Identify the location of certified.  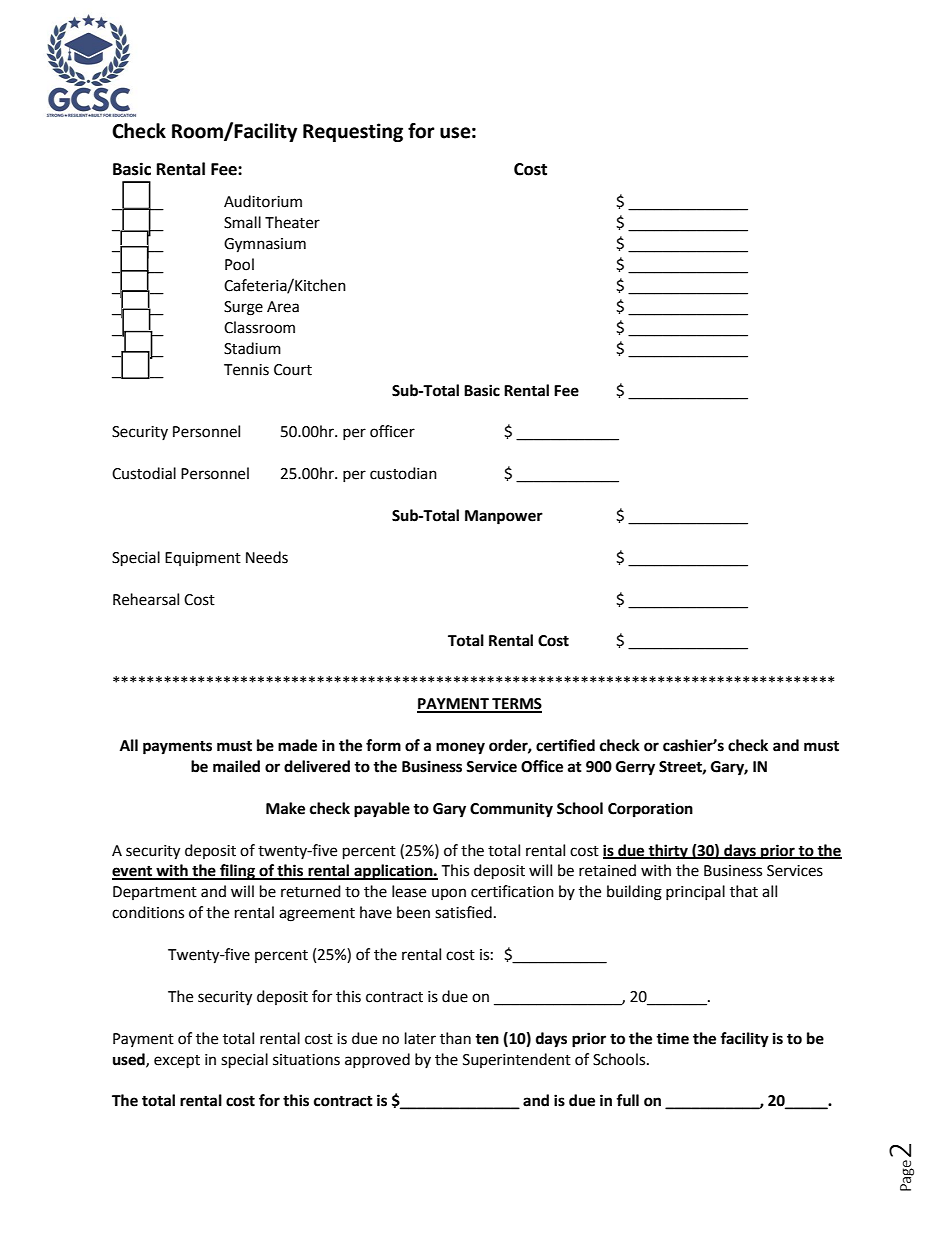
(565, 745).
